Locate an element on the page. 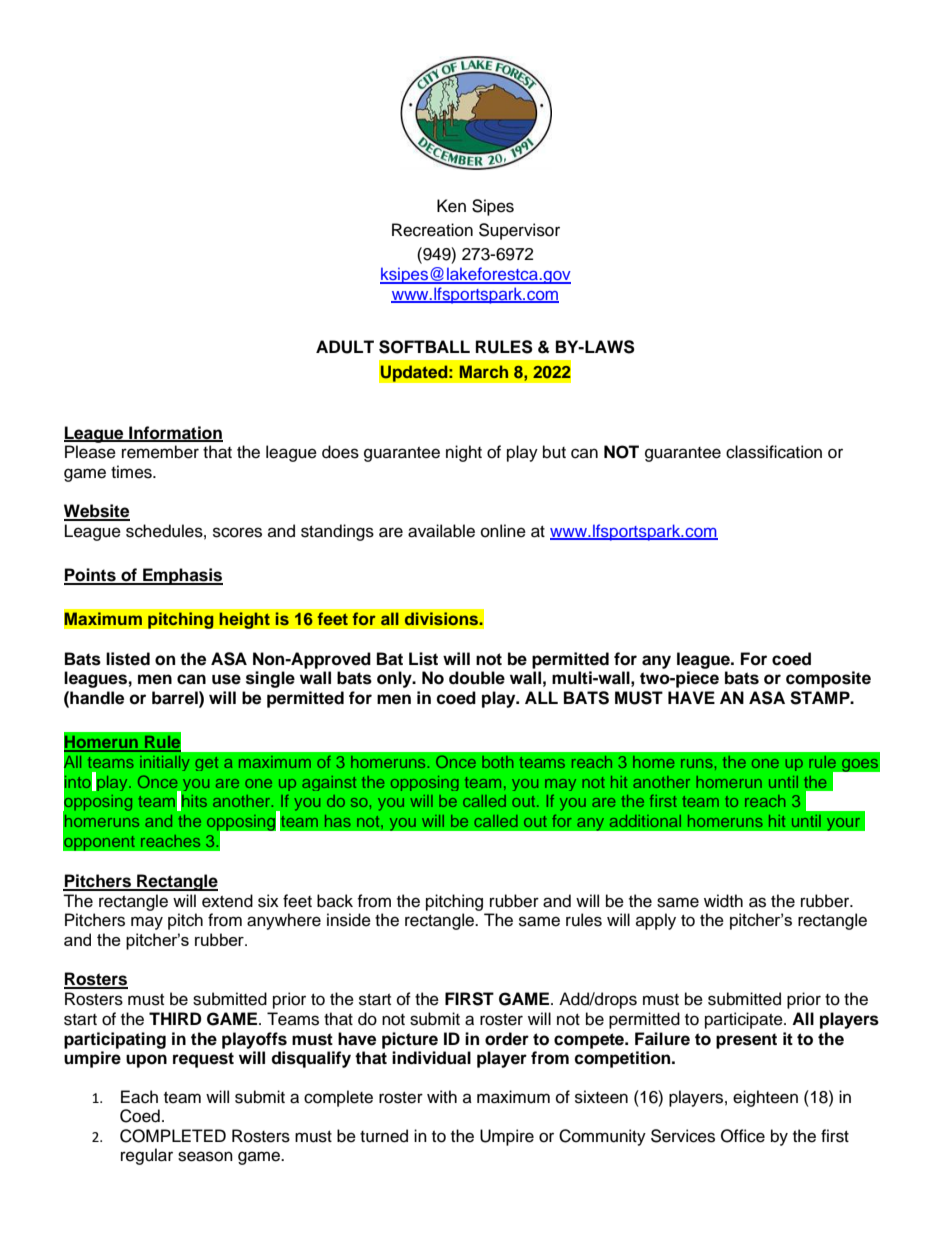 The width and height of the page is (952, 1233). Supervisor is located at coordinates (519, 231).
